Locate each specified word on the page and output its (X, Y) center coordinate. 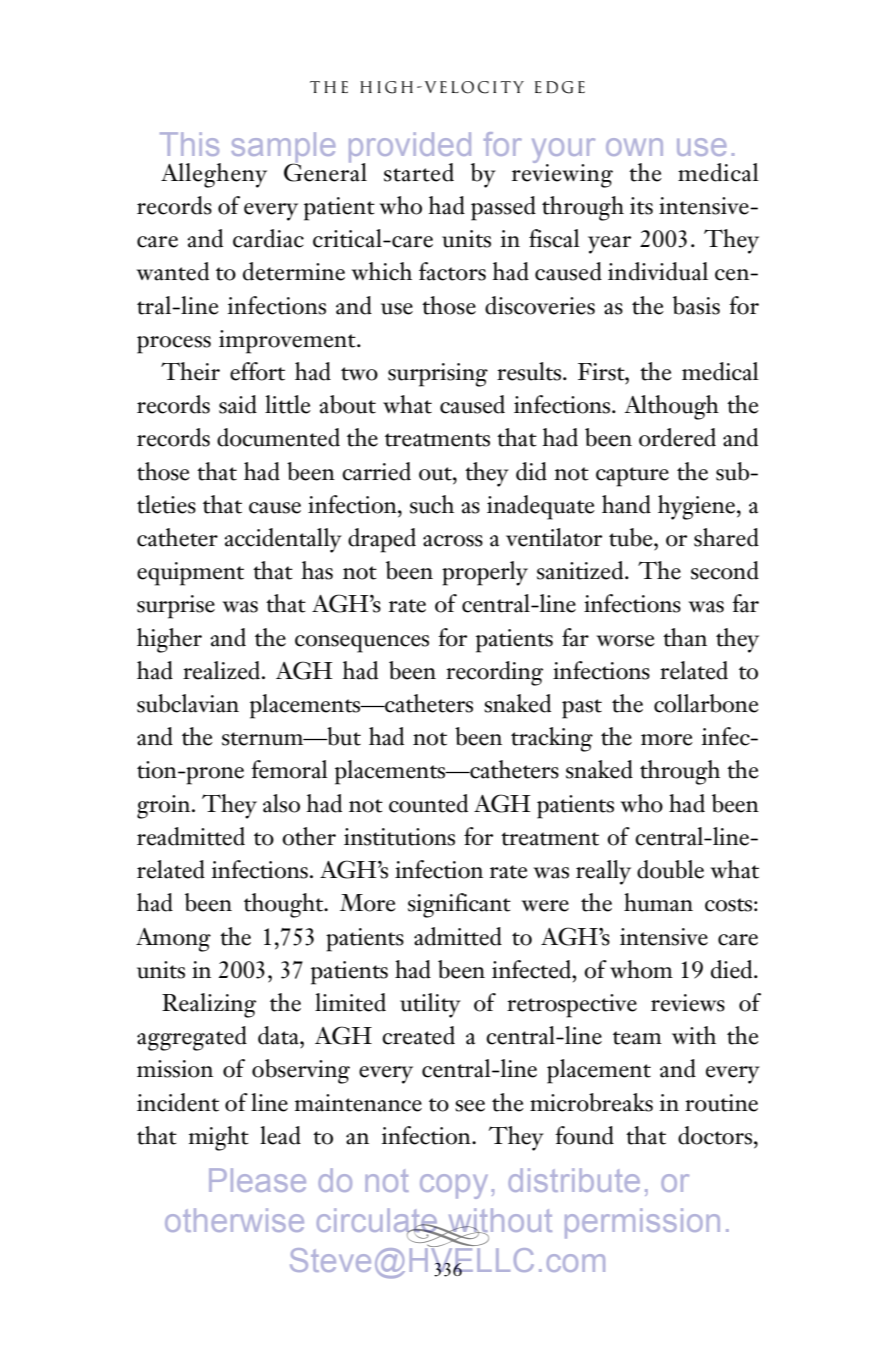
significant (459, 905)
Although (671, 407)
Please (257, 1180)
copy (454, 1186)
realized (223, 670)
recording (494, 673)
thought (285, 905)
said (238, 404)
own (634, 147)
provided (411, 148)
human (658, 902)
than (685, 637)
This (189, 144)
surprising (438, 375)
